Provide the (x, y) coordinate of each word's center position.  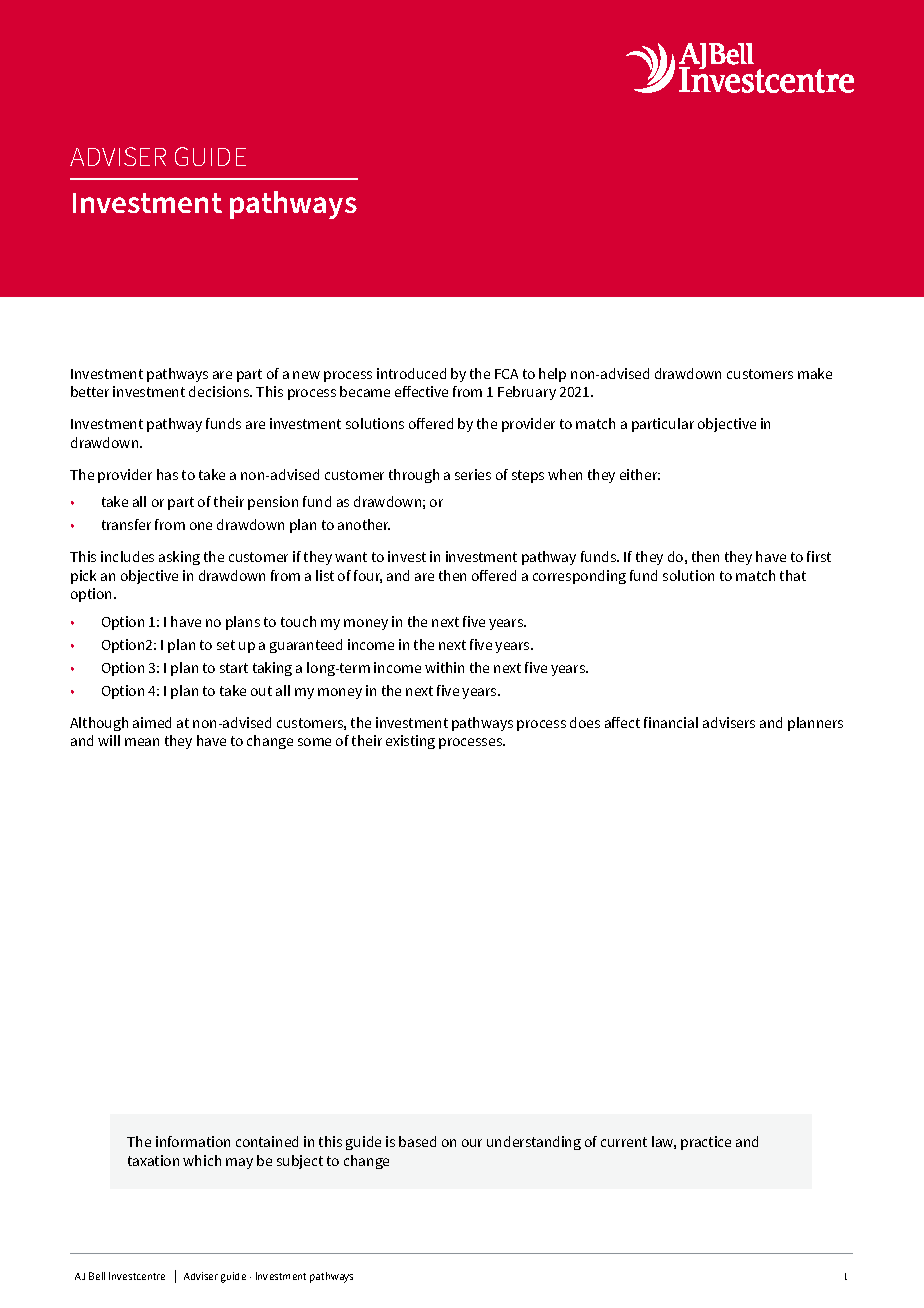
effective (421, 391)
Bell (97, 1276)
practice (706, 1143)
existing (410, 742)
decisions (220, 391)
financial (671, 722)
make (815, 373)
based (417, 1141)
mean (142, 742)
